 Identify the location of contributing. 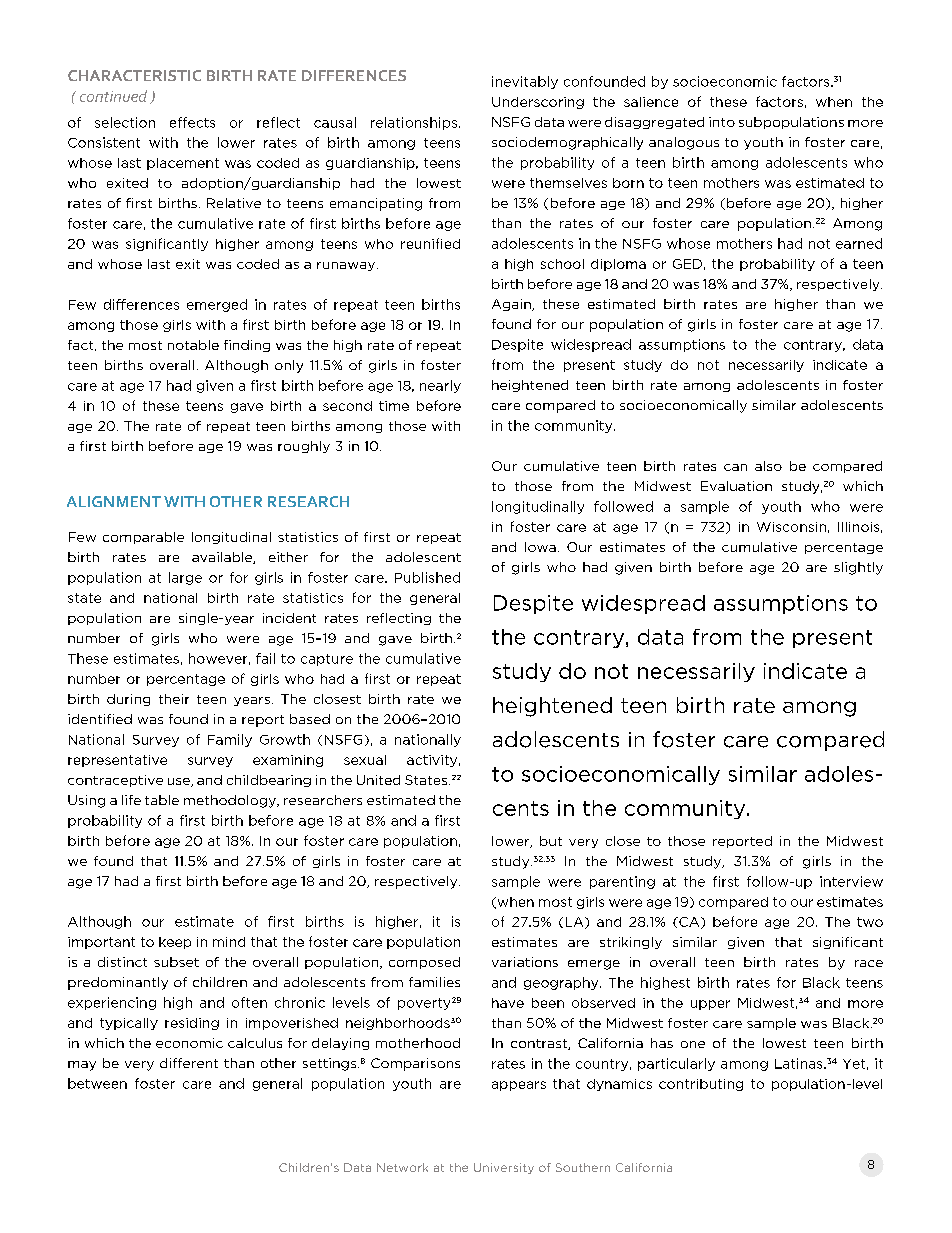
(701, 1085).
